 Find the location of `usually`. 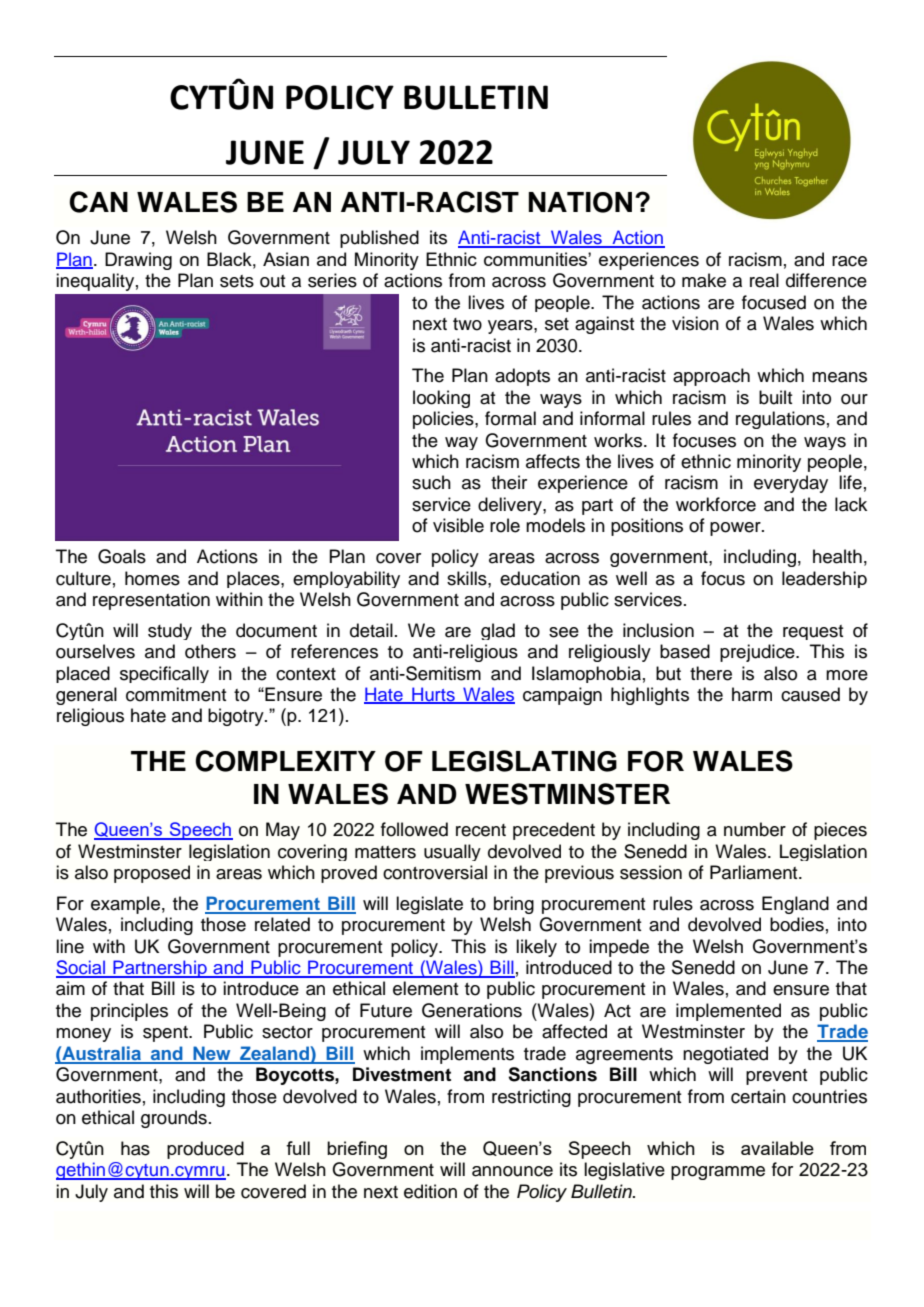

usually is located at coordinates (452, 852).
